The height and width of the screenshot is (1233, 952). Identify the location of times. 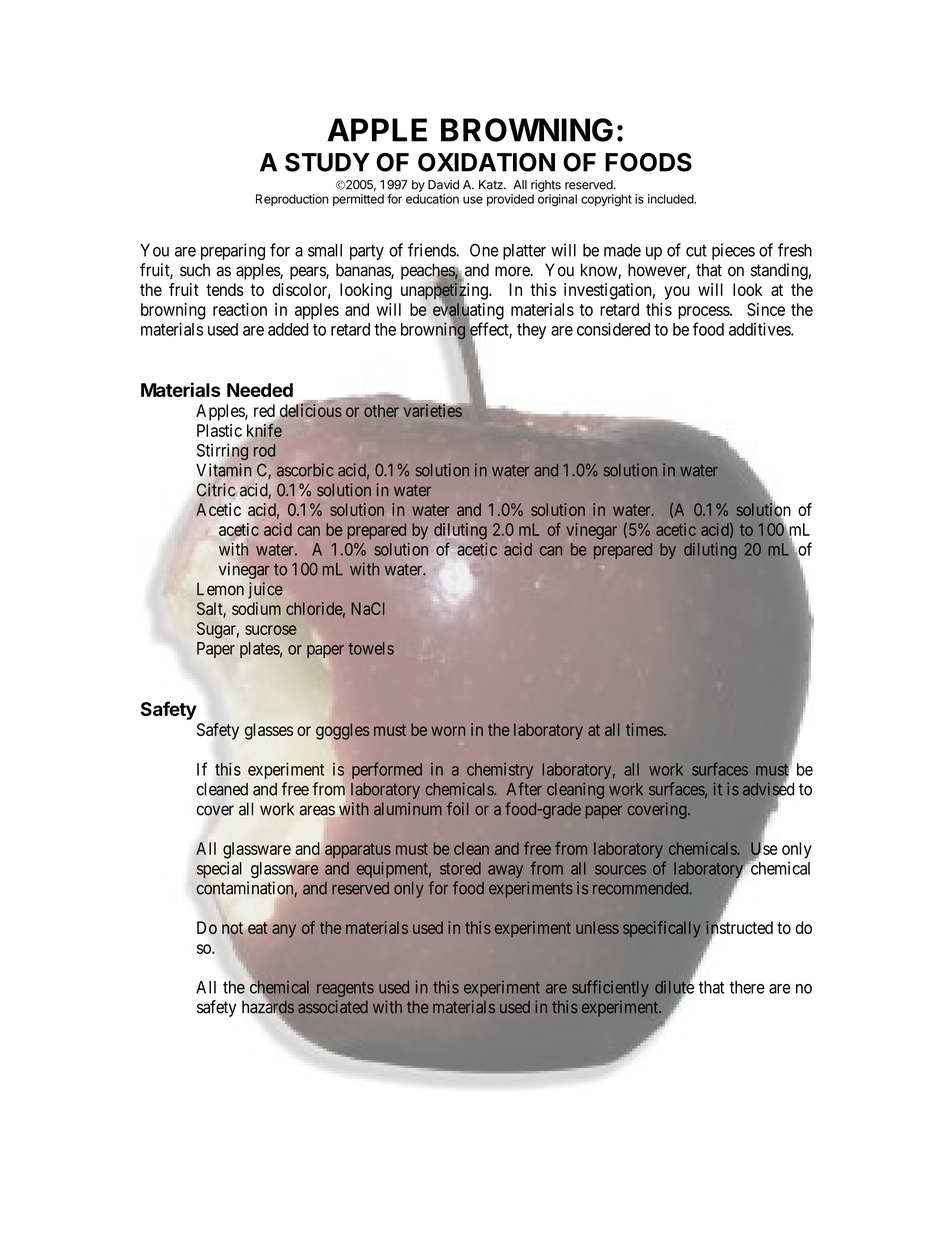
(645, 729).
